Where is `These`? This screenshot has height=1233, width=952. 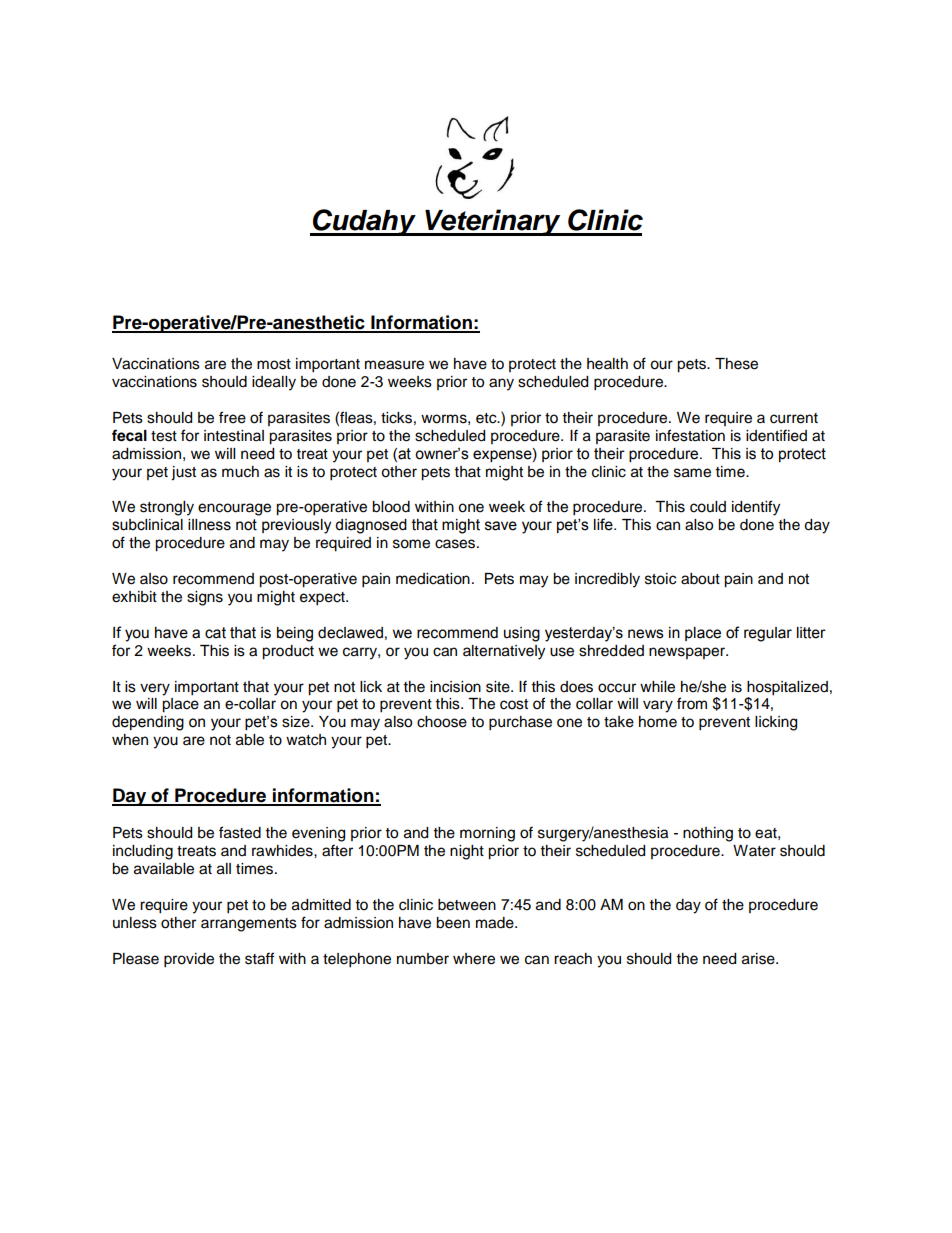 These is located at coordinates (736, 364).
